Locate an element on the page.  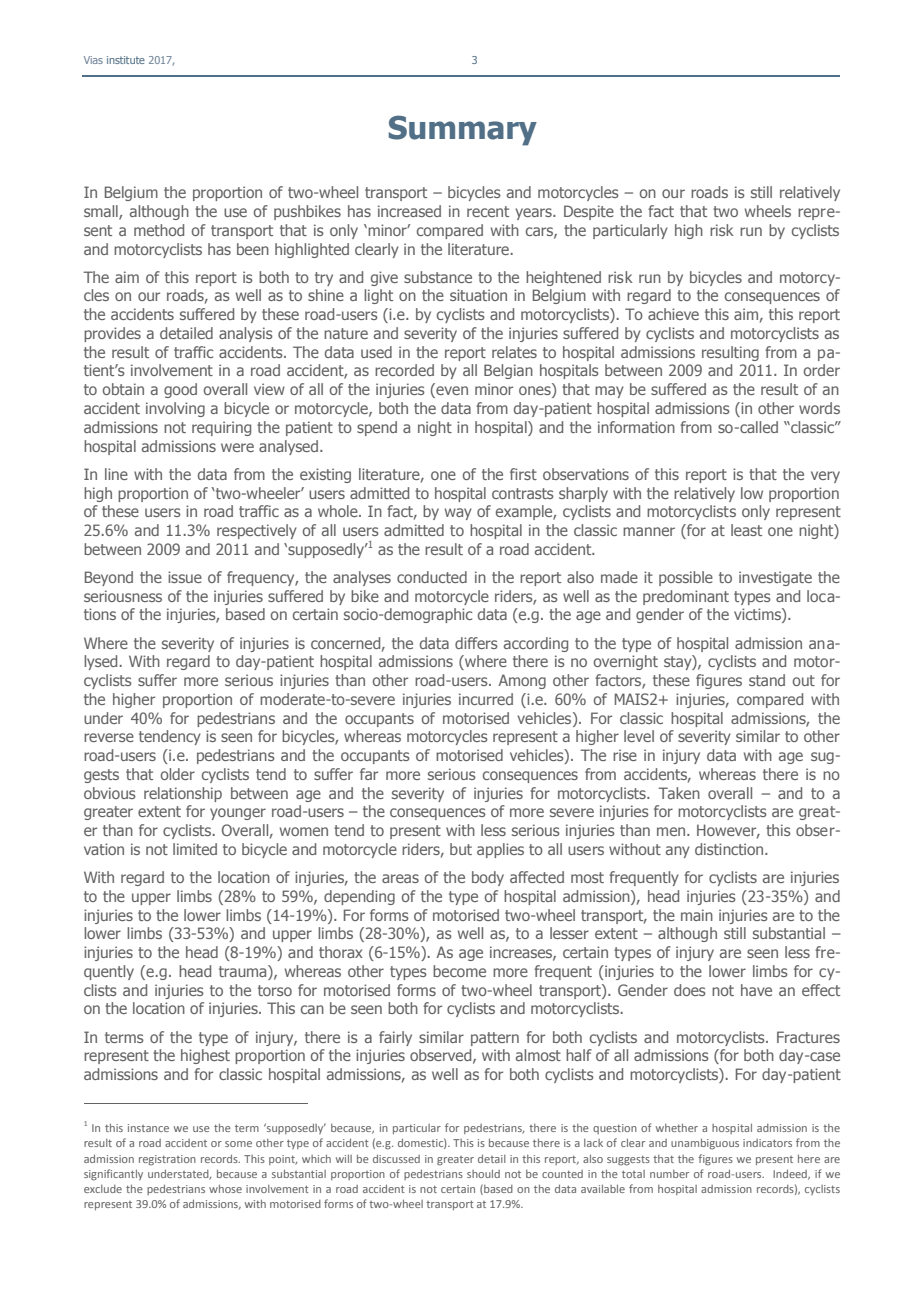
Despite is located at coordinates (589, 212).
